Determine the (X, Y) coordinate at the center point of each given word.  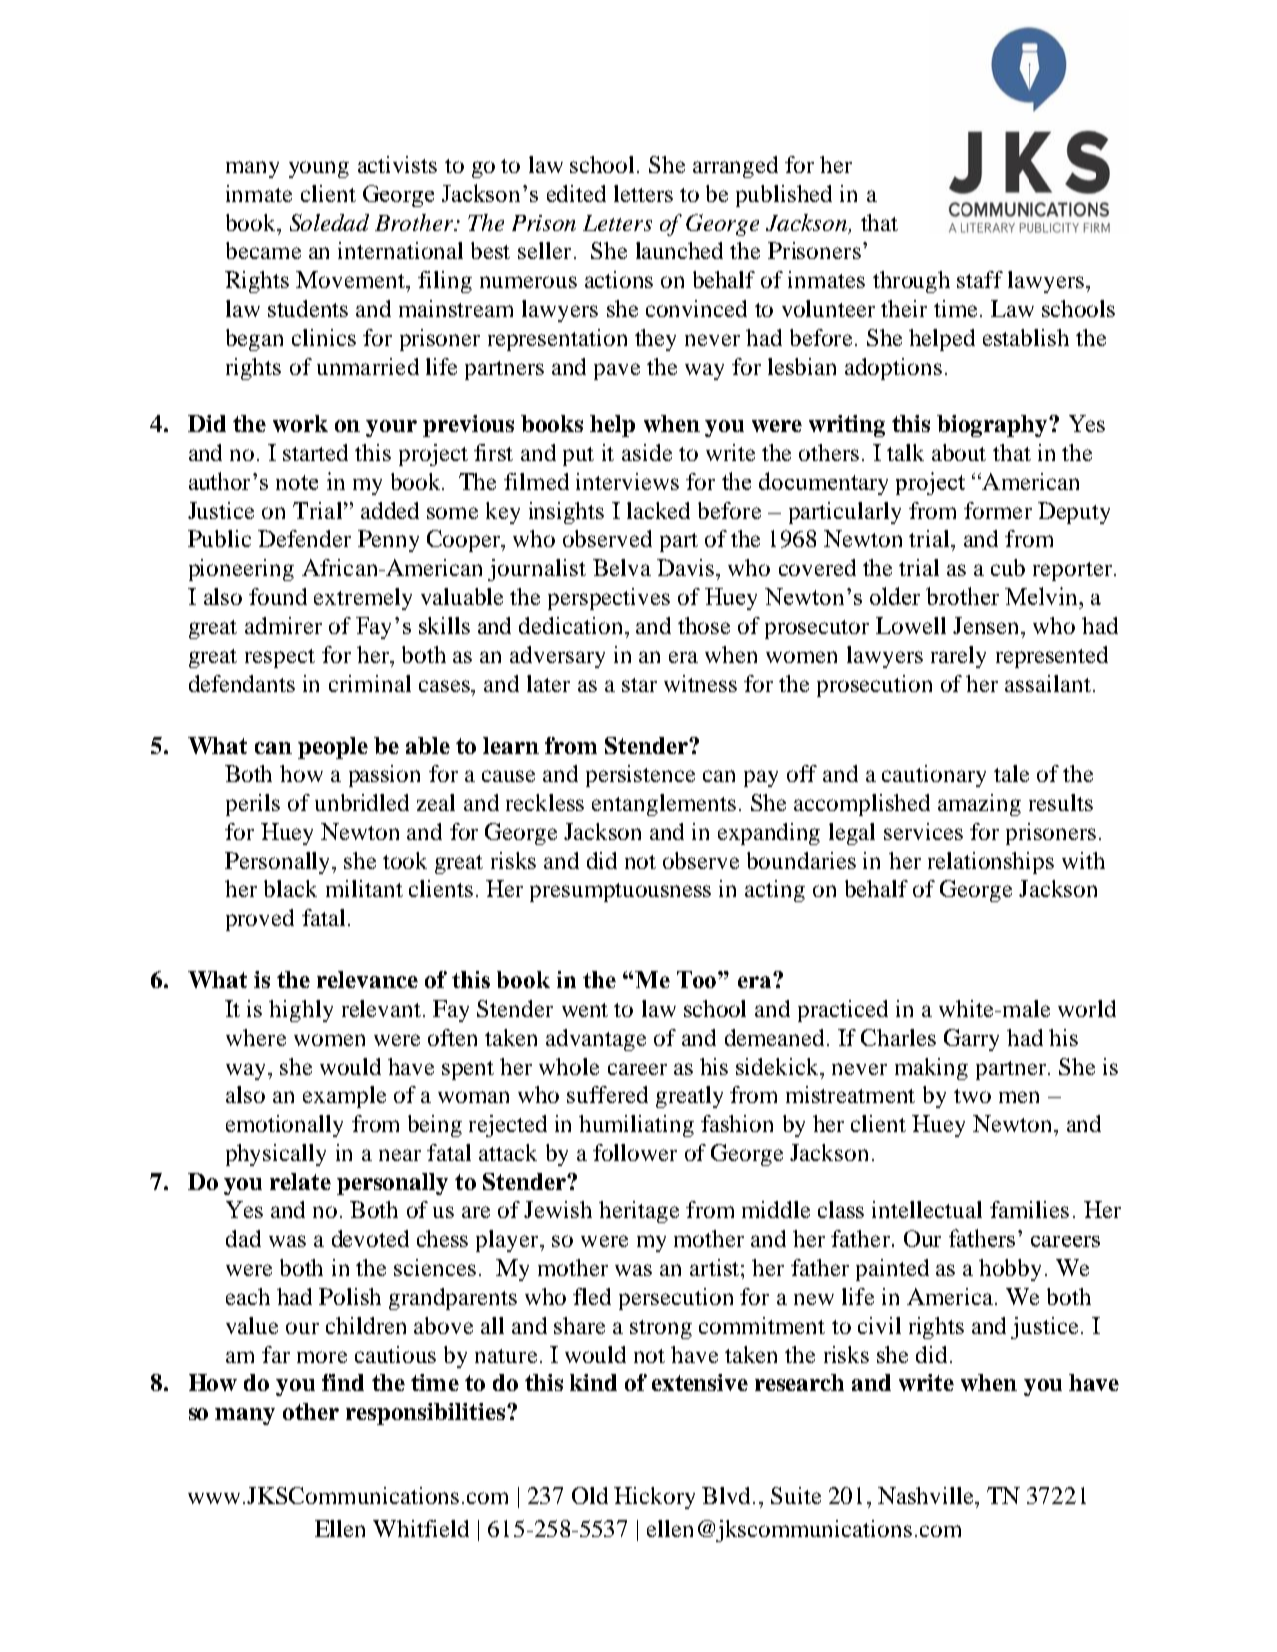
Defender (304, 538)
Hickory (654, 1498)
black (290, 888)
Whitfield (421, 1528)
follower (635, 1152)
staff (980, 279)
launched (679, 250)
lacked (658, 510)
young (319, 169)
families (1029, 1209)
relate (300, 1181)
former (998, 510)
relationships (991, 863)
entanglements (664, 805)
